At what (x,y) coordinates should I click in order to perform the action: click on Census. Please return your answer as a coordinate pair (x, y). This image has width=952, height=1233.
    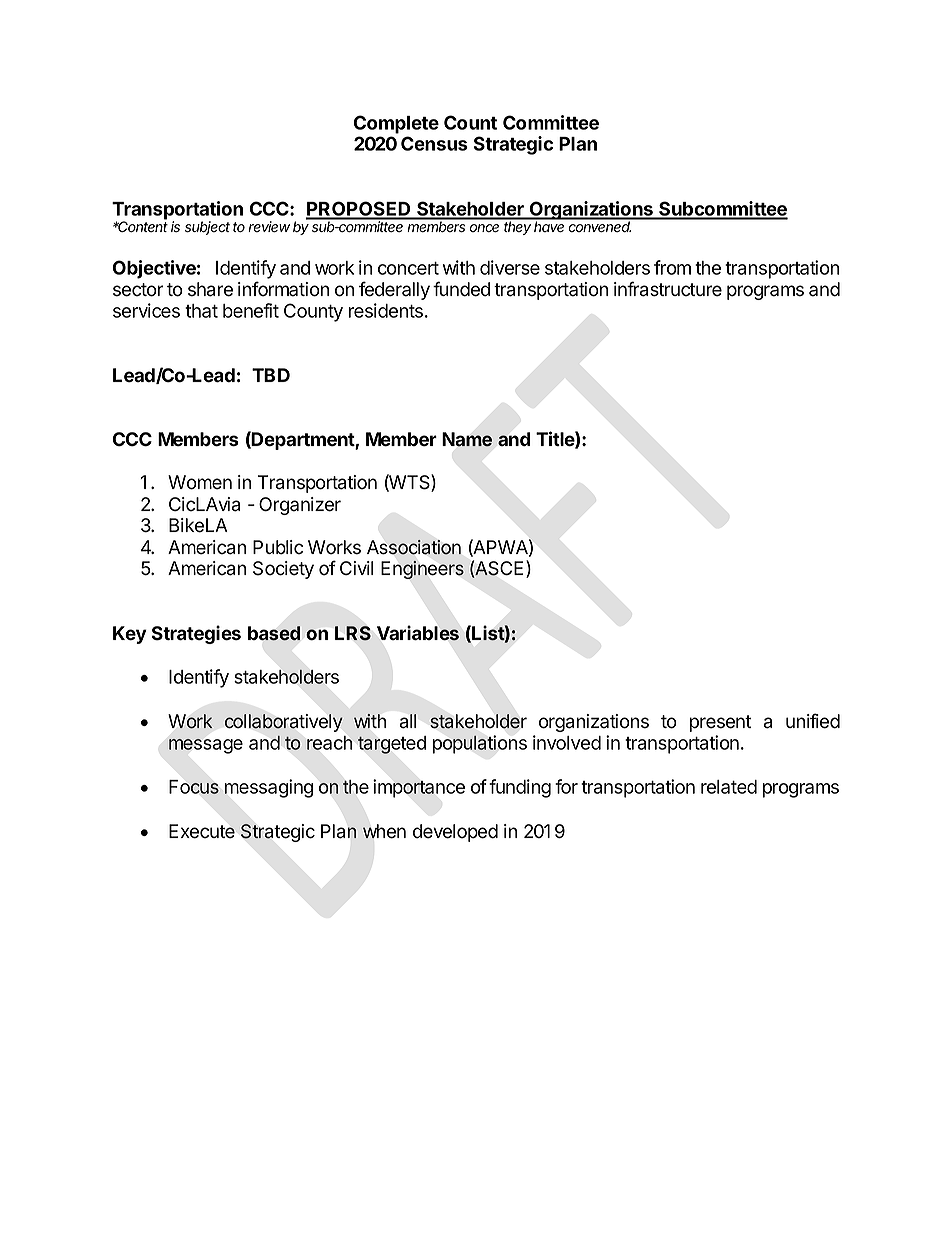
    Looking at the image, I should click on (434, 143).
